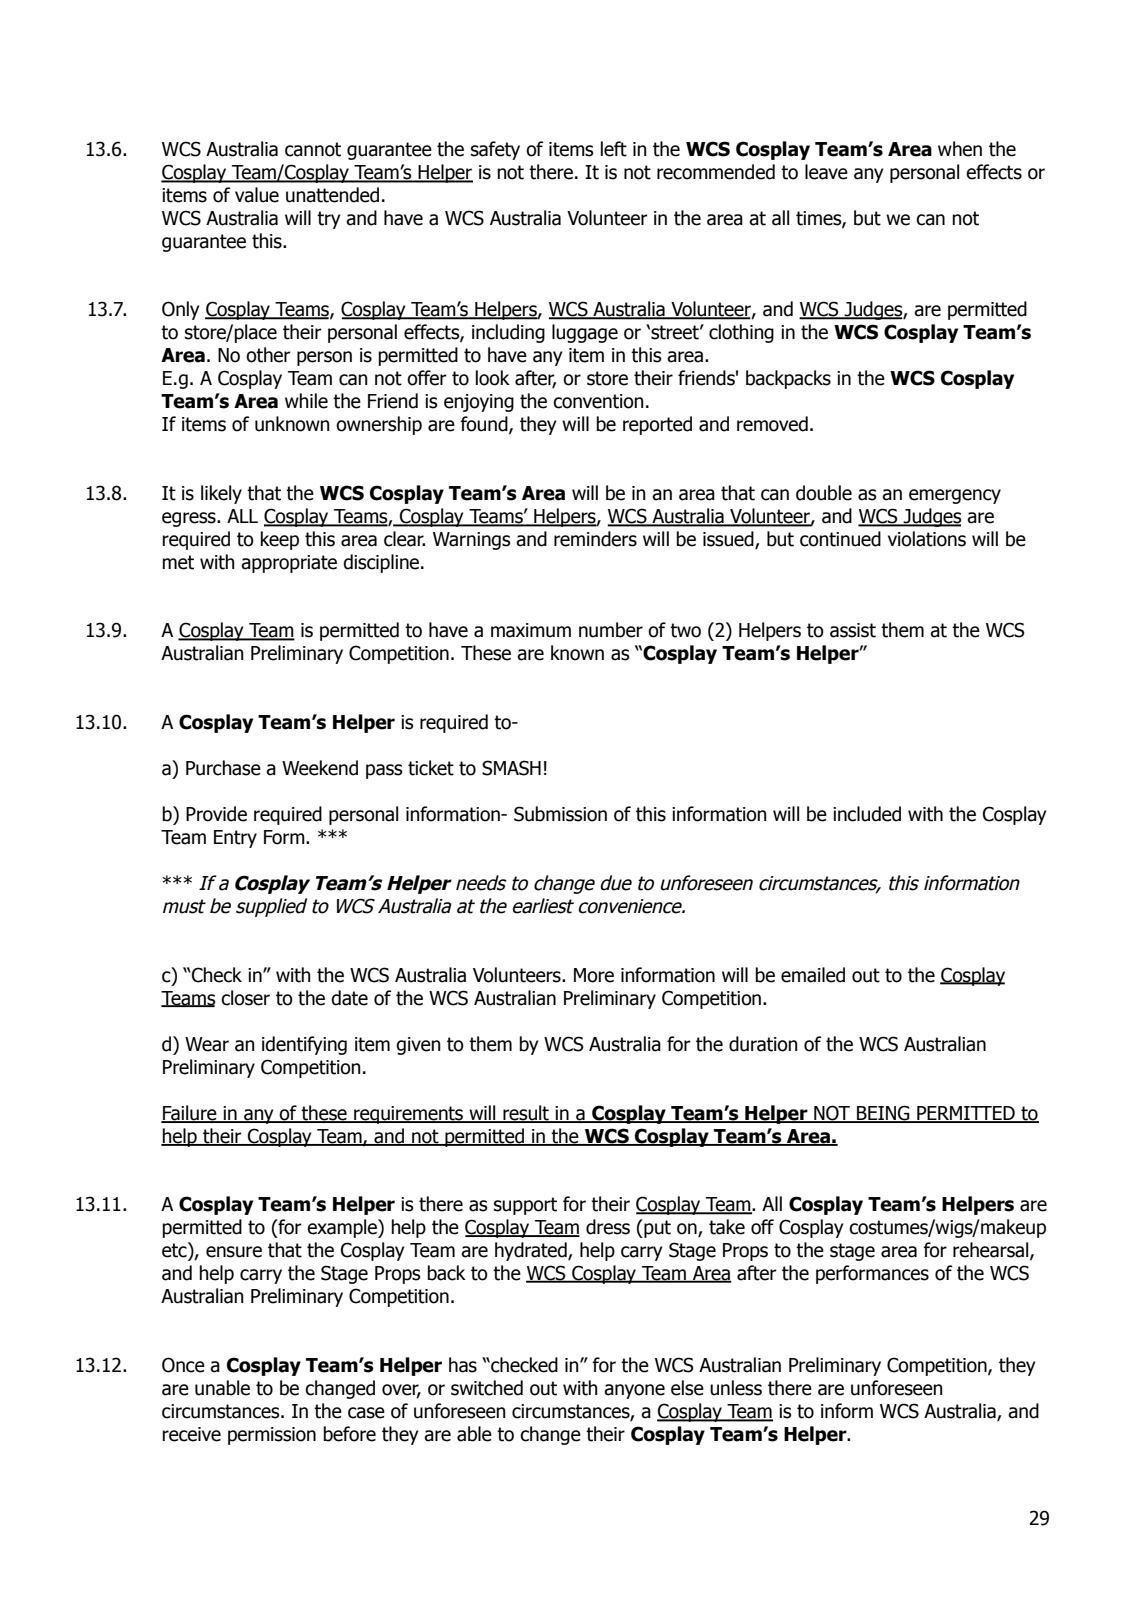 The height and width of the screenshot is (1600, 1132). I want to click on left, so click(614, 149).
